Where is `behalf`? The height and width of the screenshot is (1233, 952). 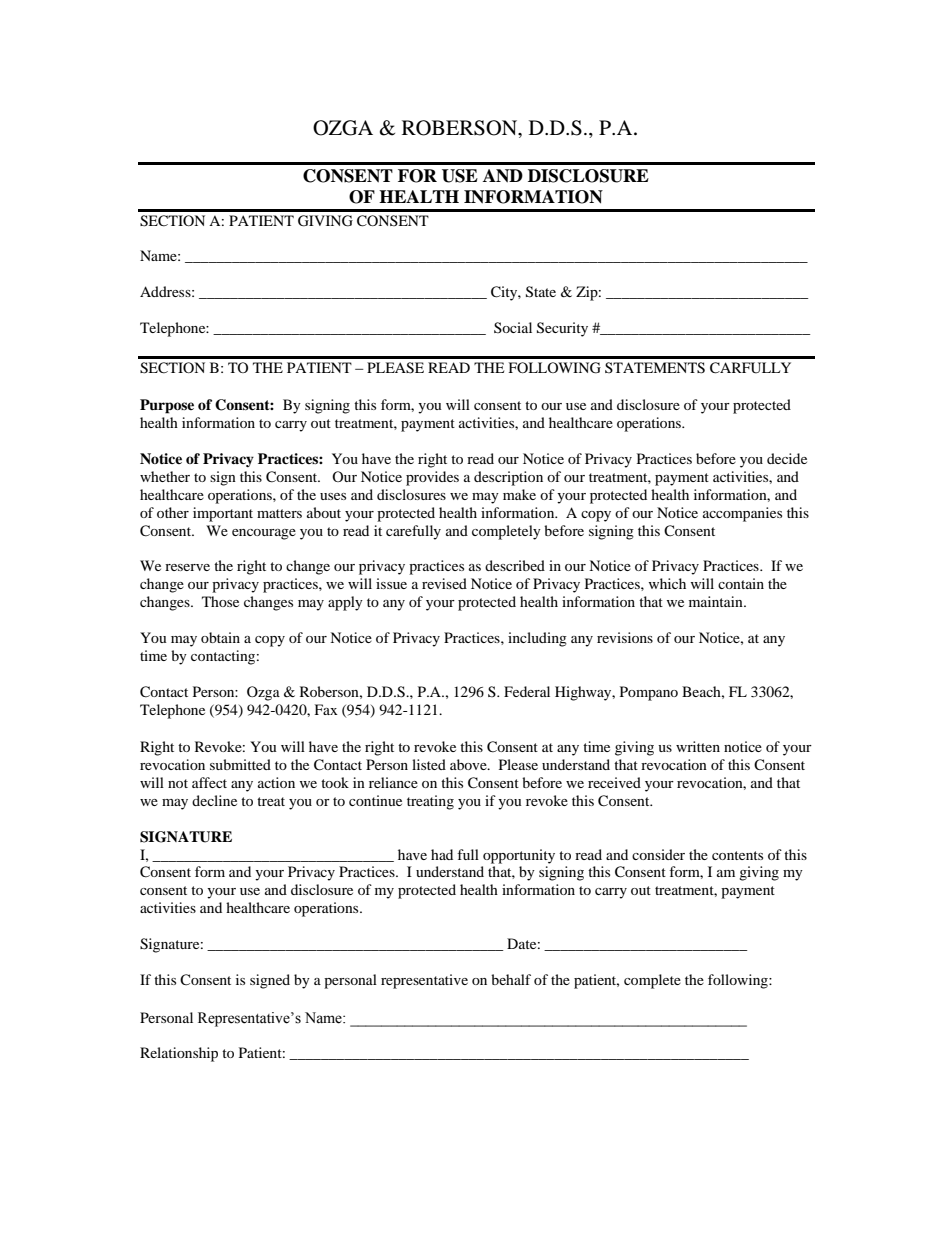 behalf is located at coordinates (511, 979).
